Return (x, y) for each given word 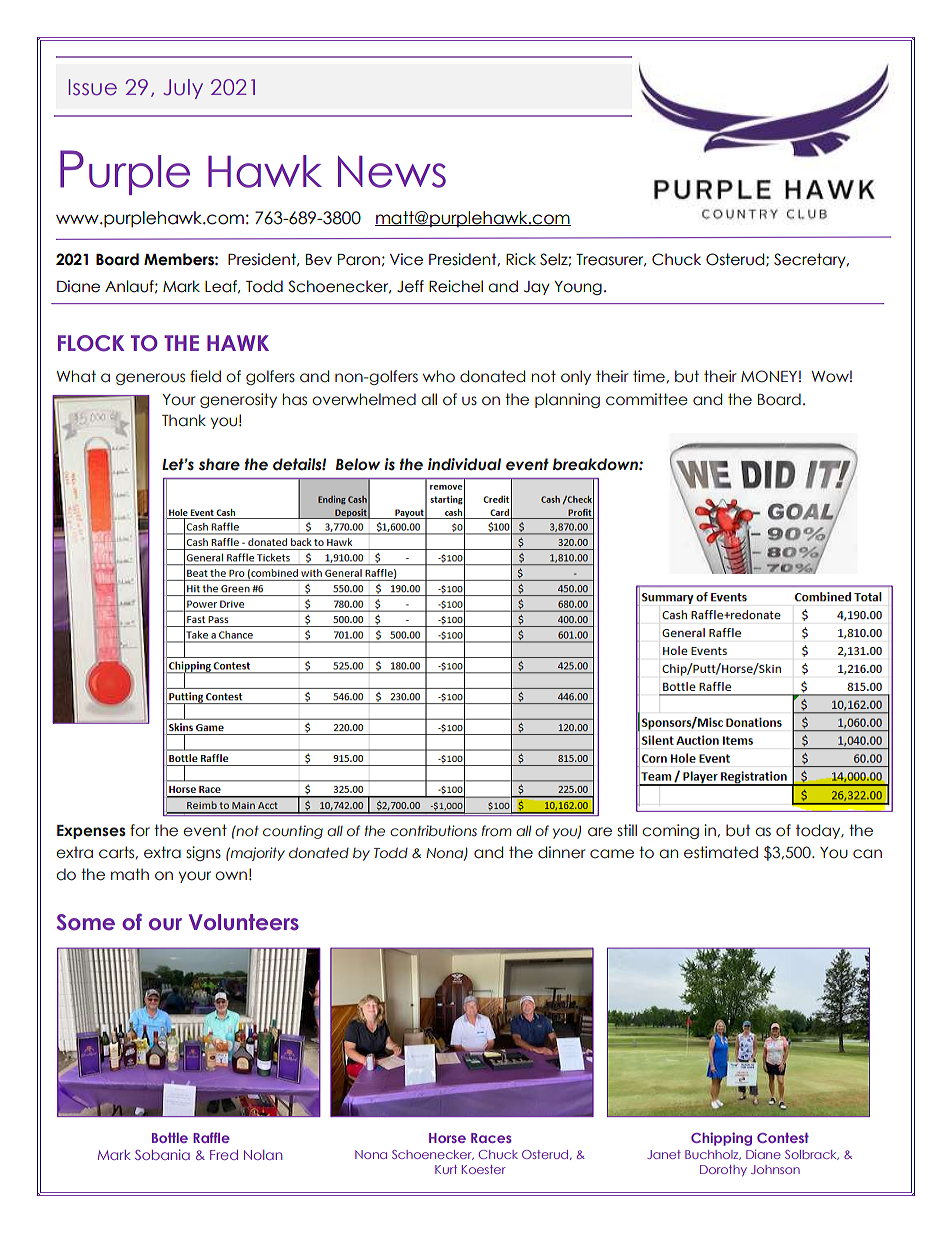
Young (578, 288)
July (183, 89)
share (219, 464)
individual (464, 464)
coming (670, 831)
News (392, 172)
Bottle (170, 1138)
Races (491, 1138)
